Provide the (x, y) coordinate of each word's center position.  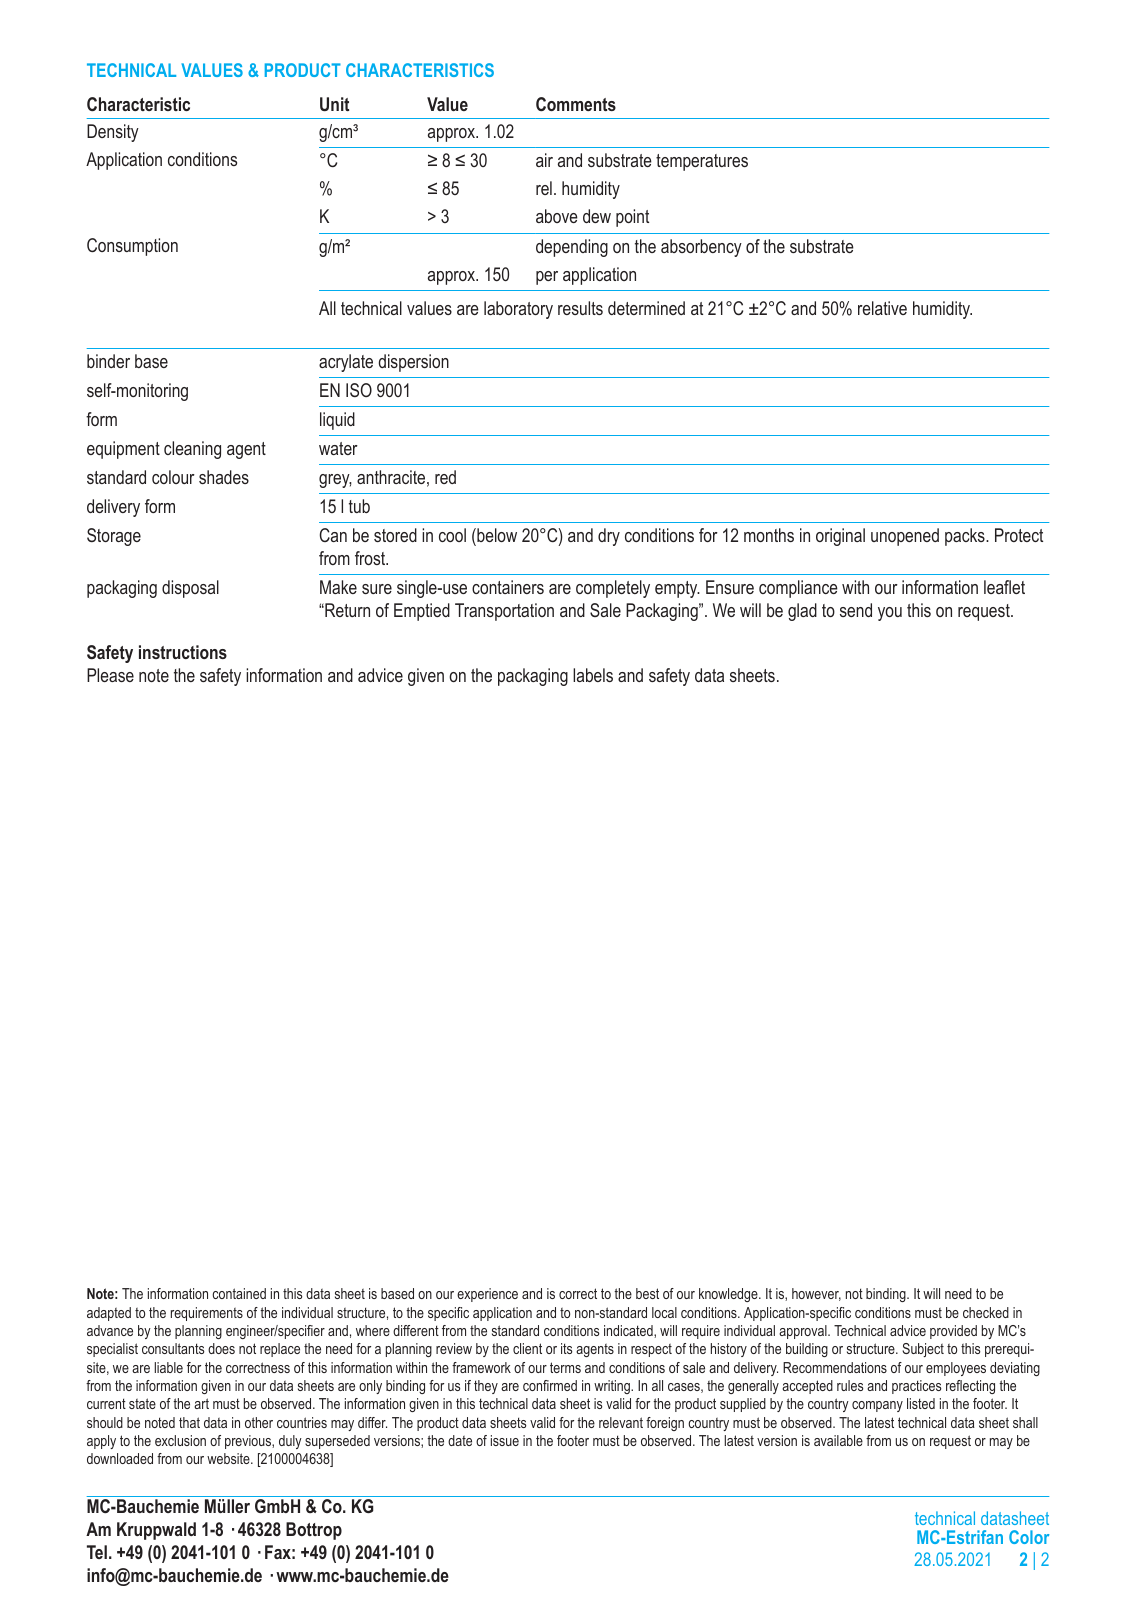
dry (609, 537)
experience (487, 1295)
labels (593, 675)
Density (113, 133)
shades (224, 477)
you (890, 614)
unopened (905, 537)
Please (110, 675)
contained (239, 1293)
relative (882, 308)
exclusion (180, 1440)
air (544, 160)
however (816, 1294)
